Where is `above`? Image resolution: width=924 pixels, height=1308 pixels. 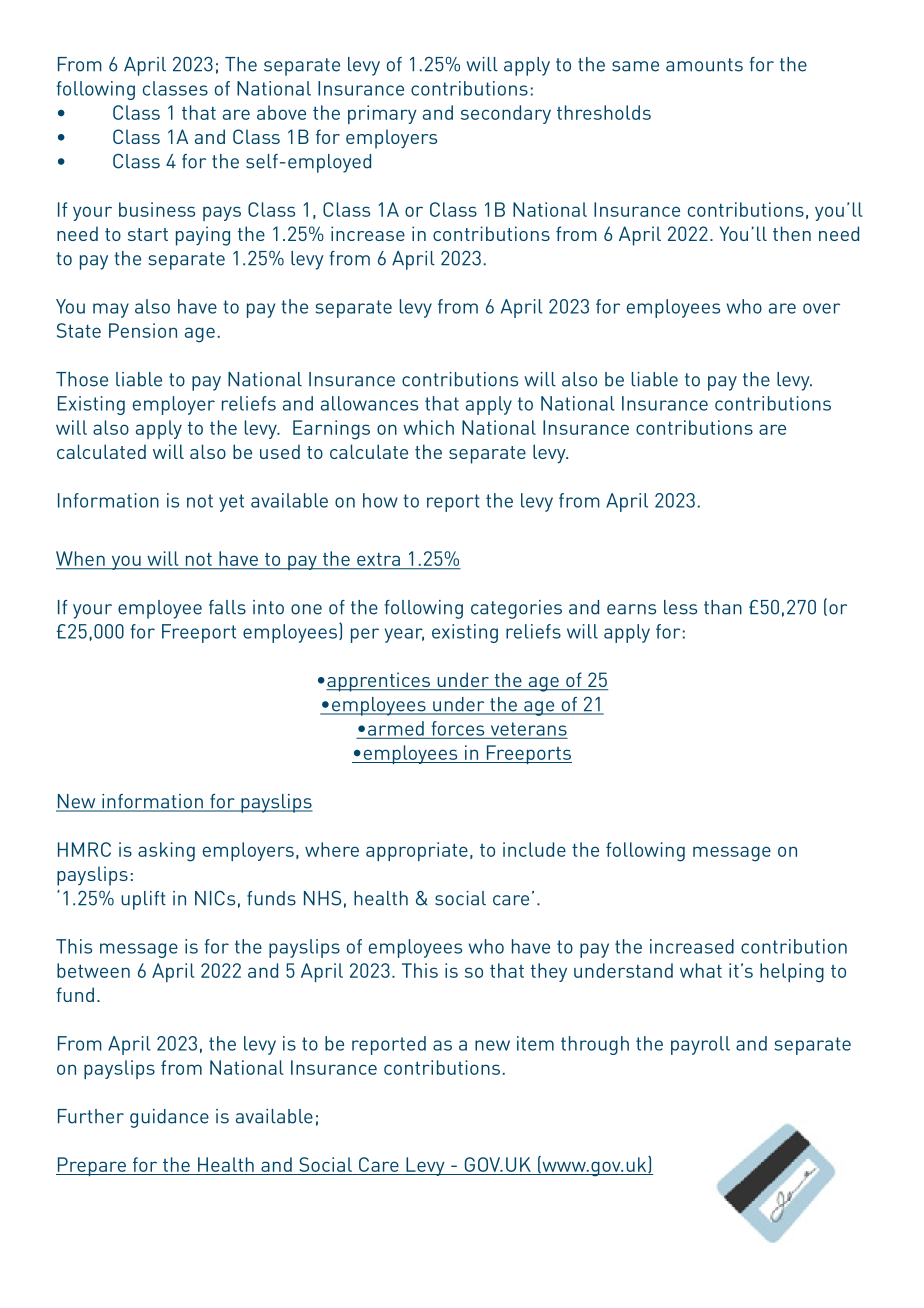 above is located at coordinates (281, 112).
